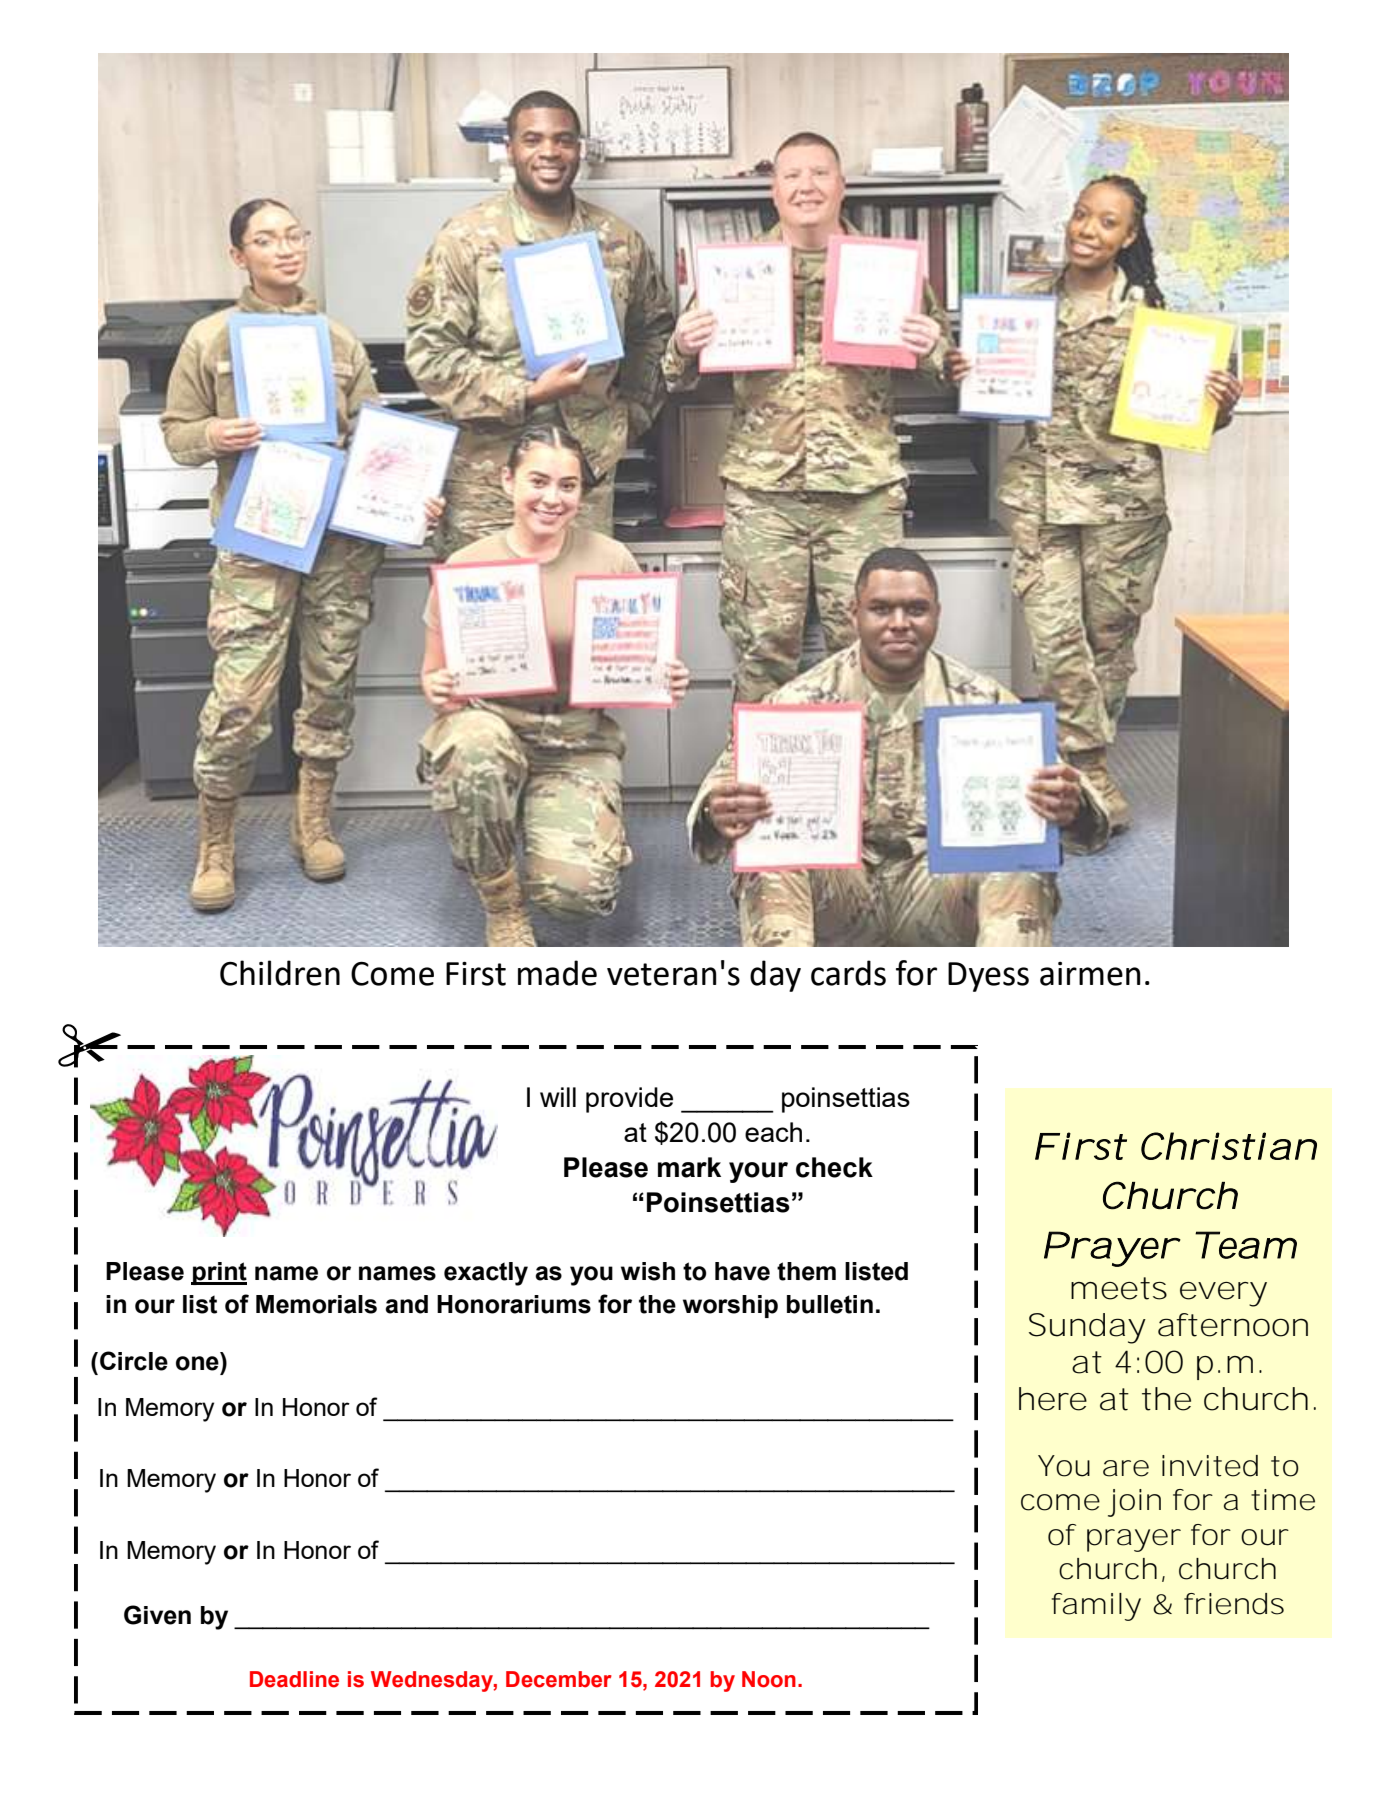  What do you see at coordinates (1096, 1607) in the screenshot?
I see `family` at bounding box center [1096, 1607].
